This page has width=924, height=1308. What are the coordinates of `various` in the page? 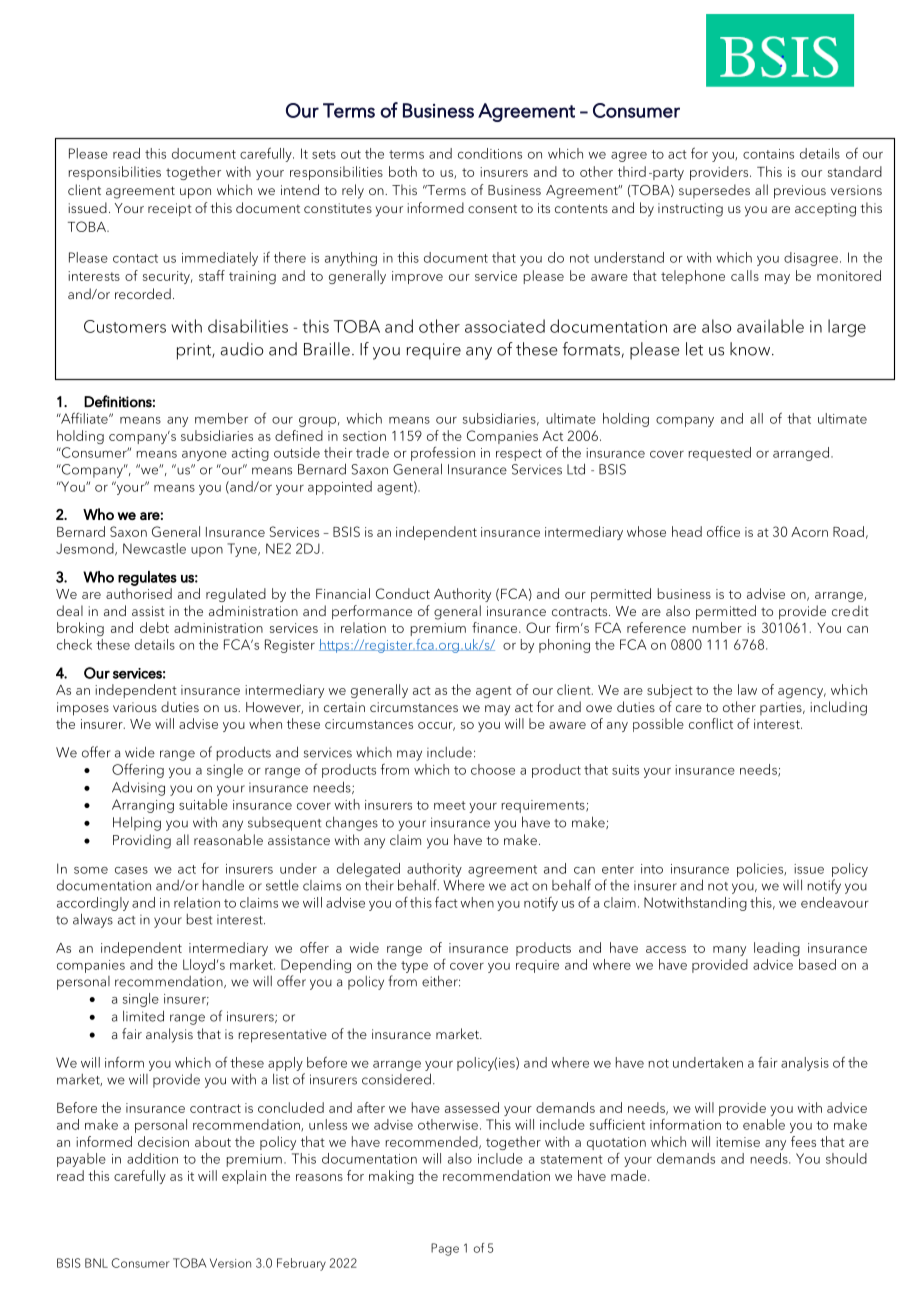 It's located at (135, 707).
